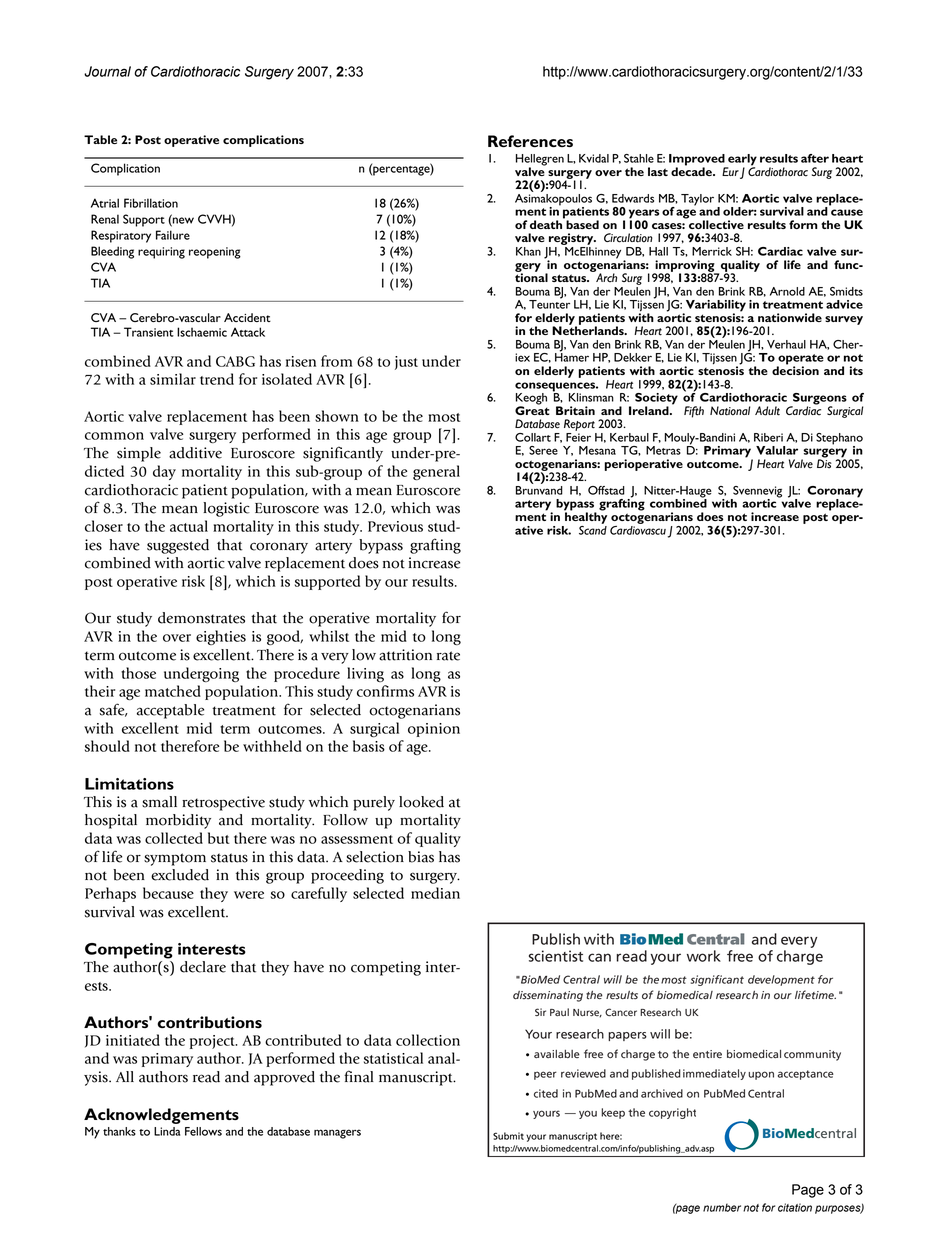 This screenshot has width=952, height=1237. I want to click on median, so click(435, 893).
